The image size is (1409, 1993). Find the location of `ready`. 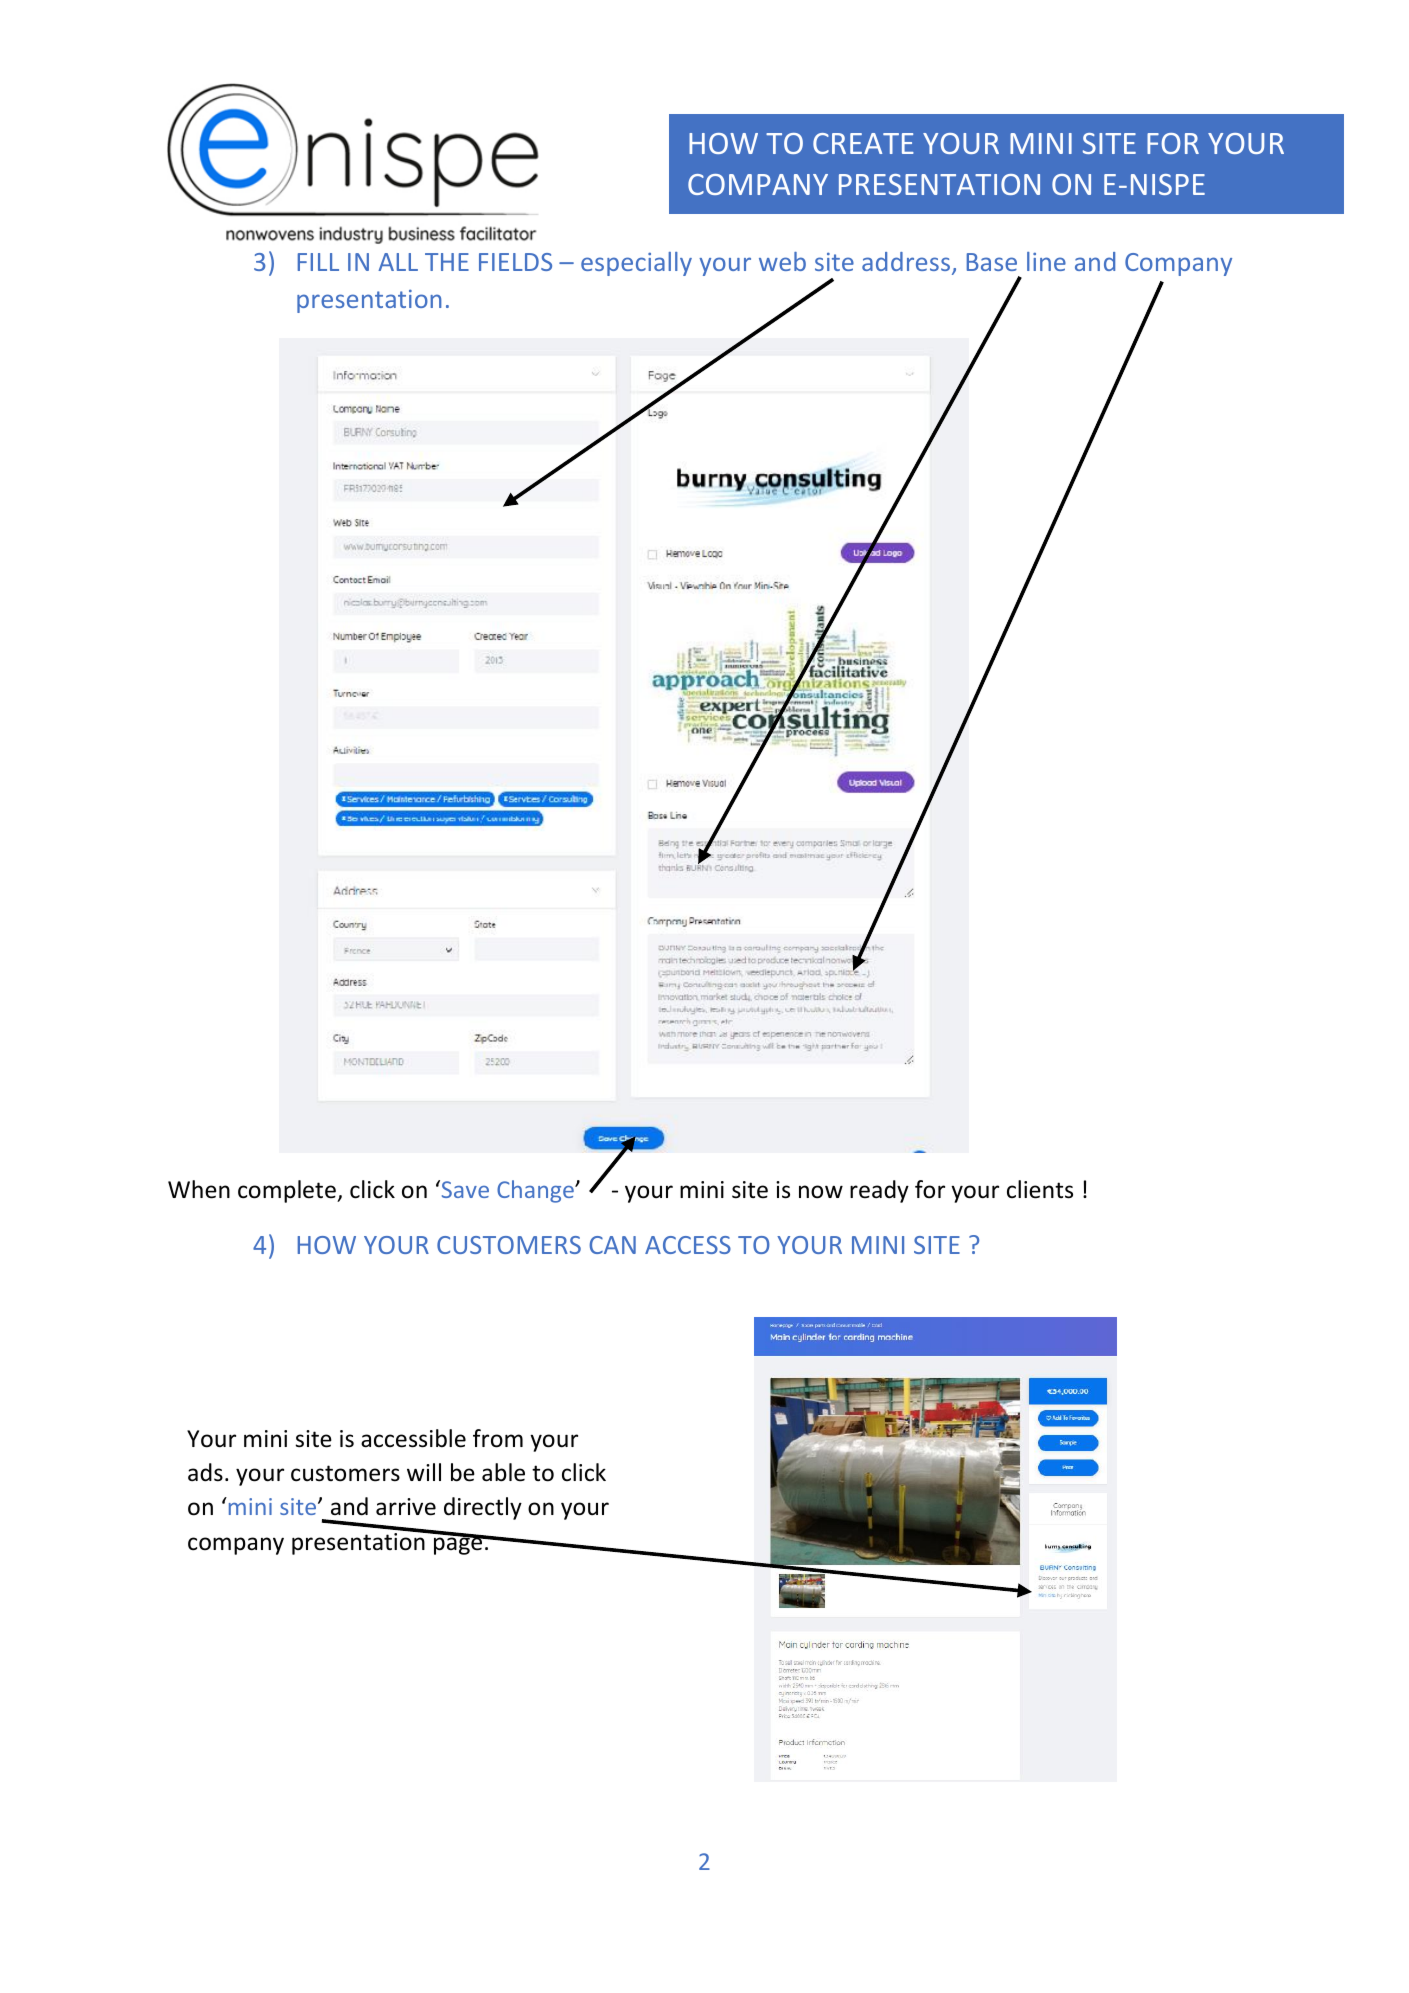

ready is located at coordinates (879, 1191).
